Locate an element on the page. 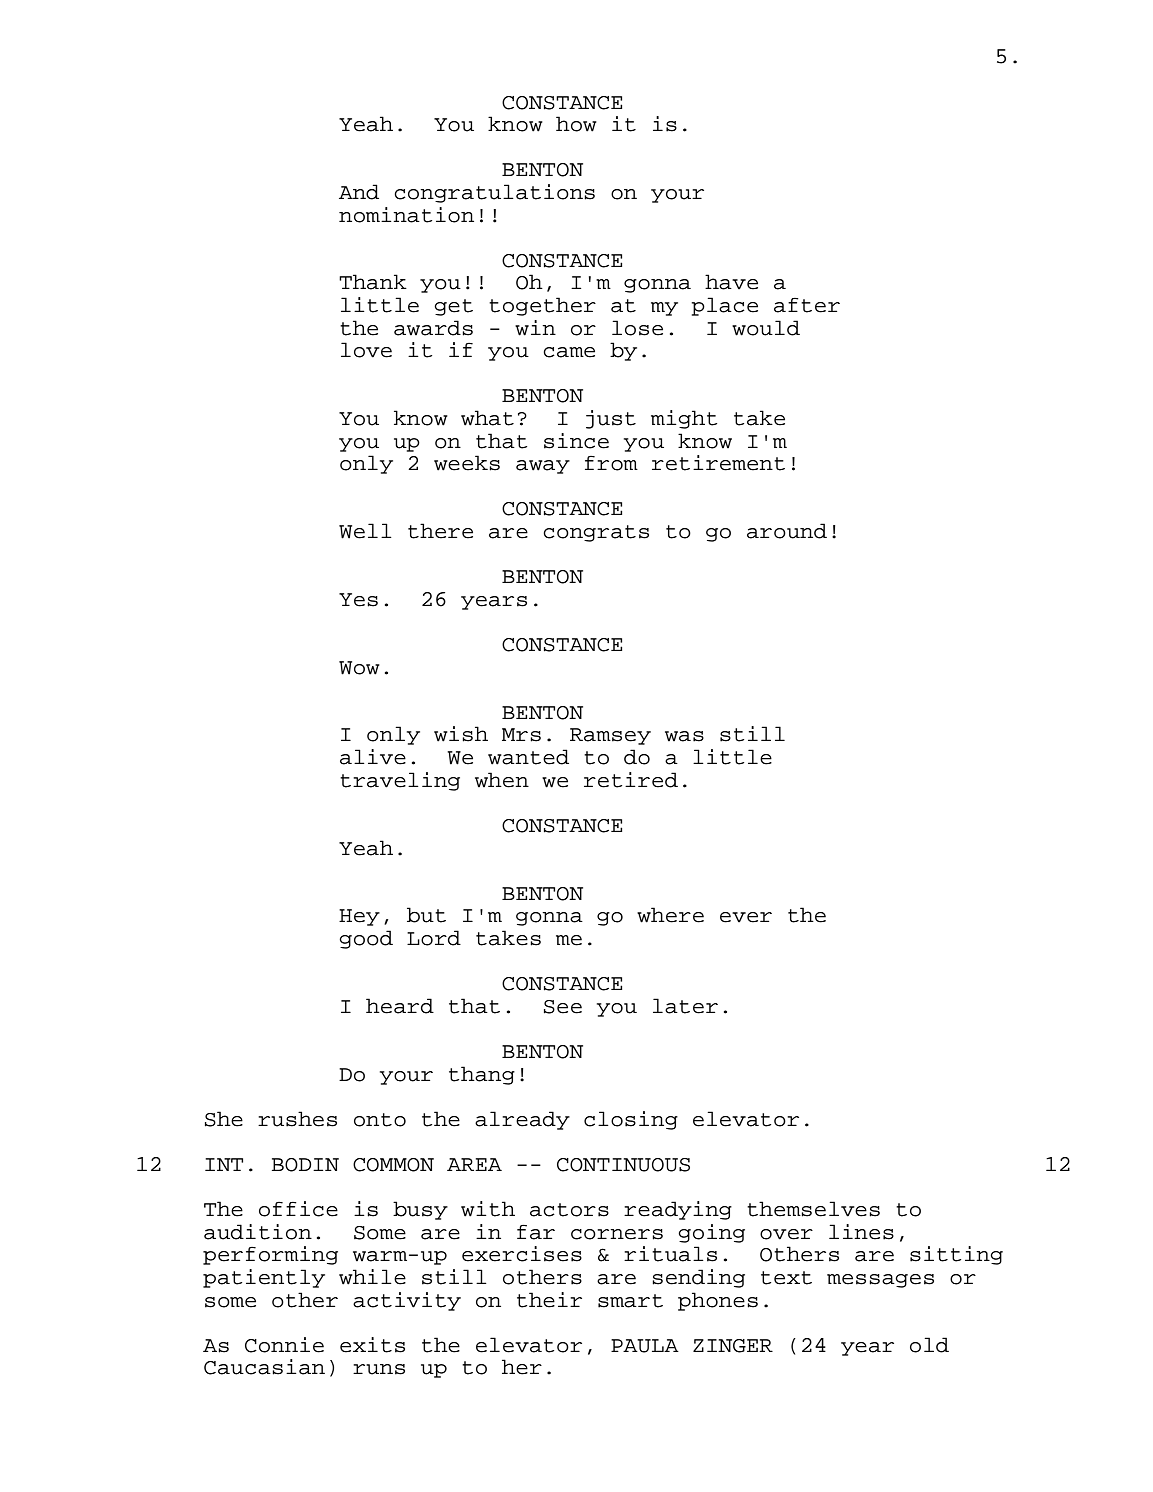  after is located at coordinates (807, 305).
